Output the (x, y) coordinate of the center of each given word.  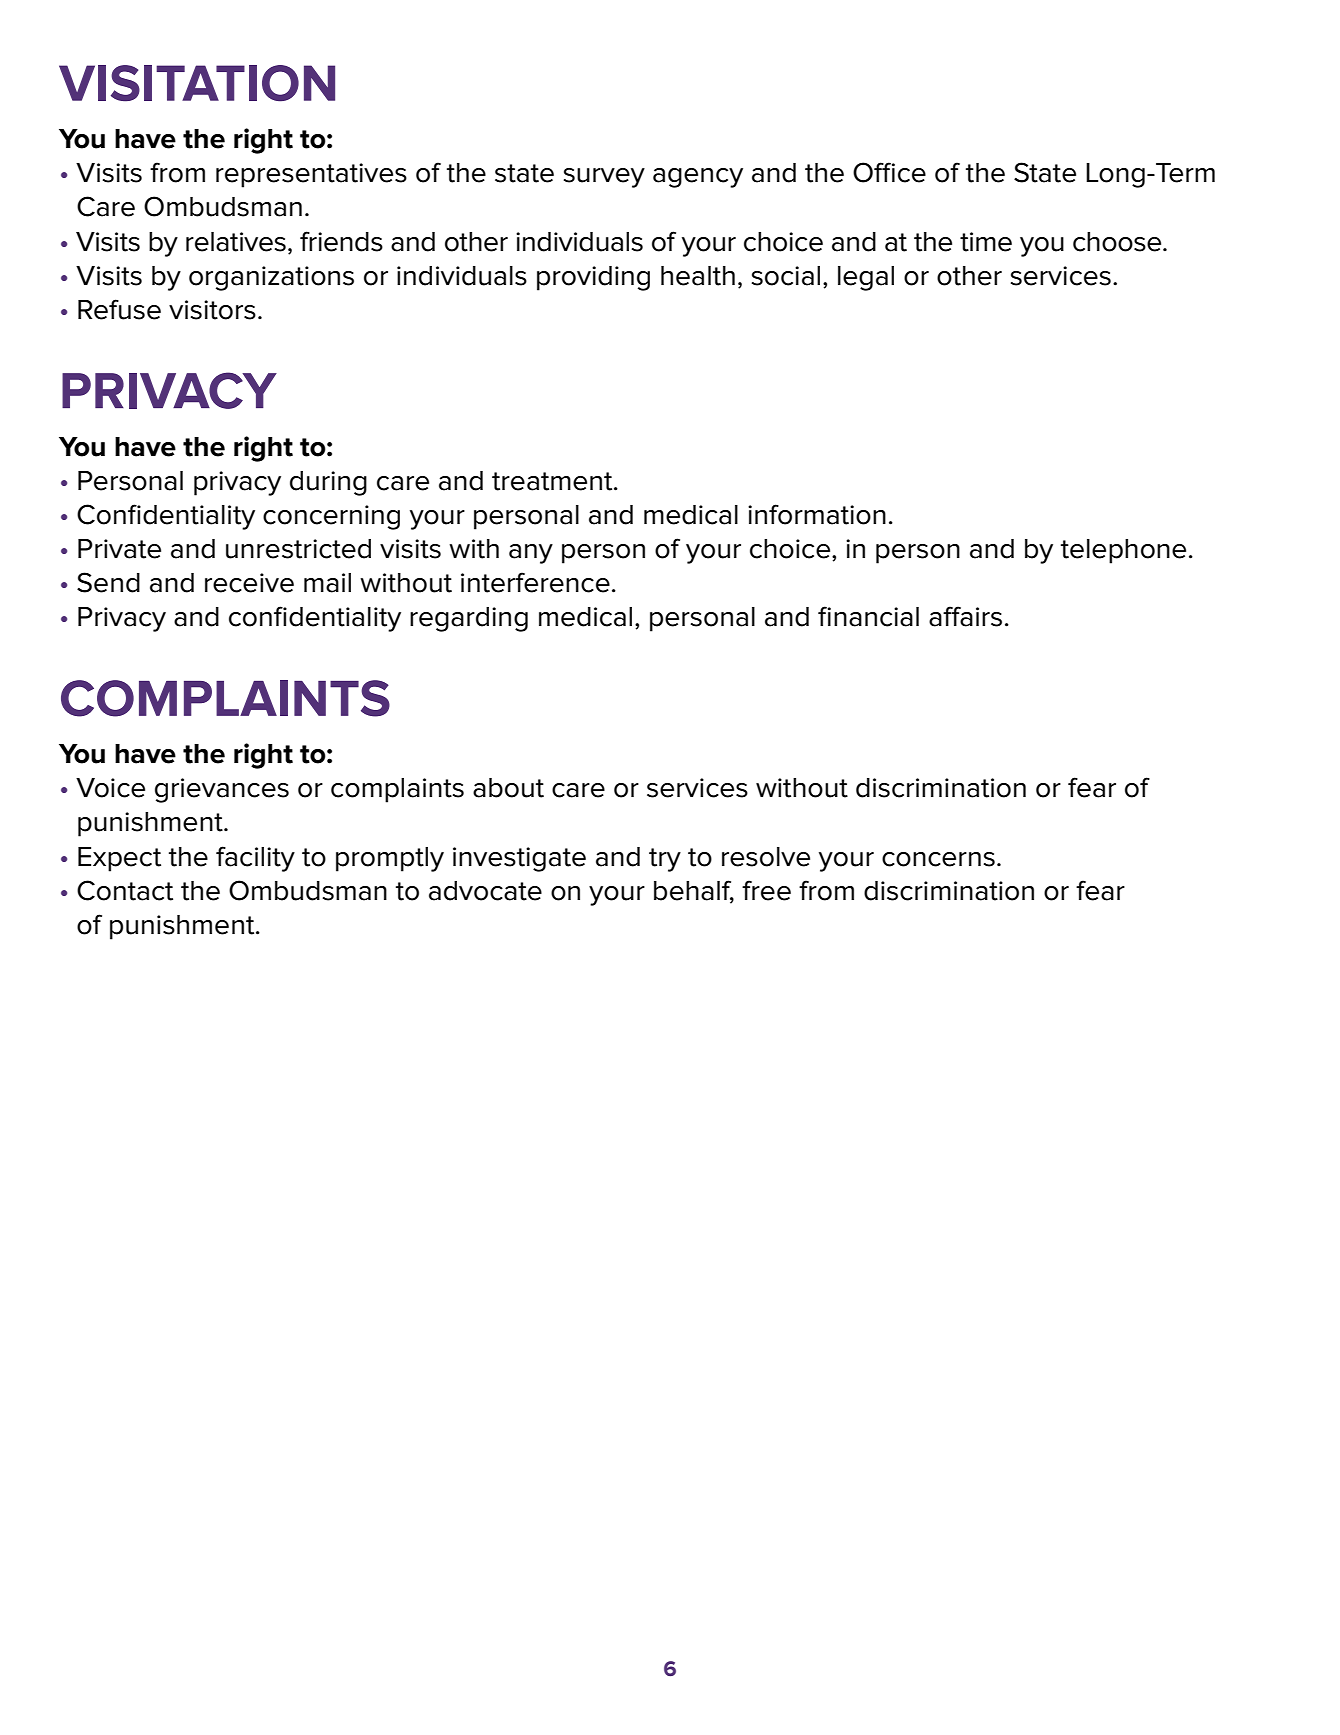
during (328, 483)
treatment (553, 481)
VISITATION (197, 83)
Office (889, 172)
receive (249, 583)
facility (255, 859)
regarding (469, 619)
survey (604, 178)
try (665, 860)
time (986, 242)
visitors (212, 310)
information (817, 514)
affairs (965, 616)
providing (593, 278)
